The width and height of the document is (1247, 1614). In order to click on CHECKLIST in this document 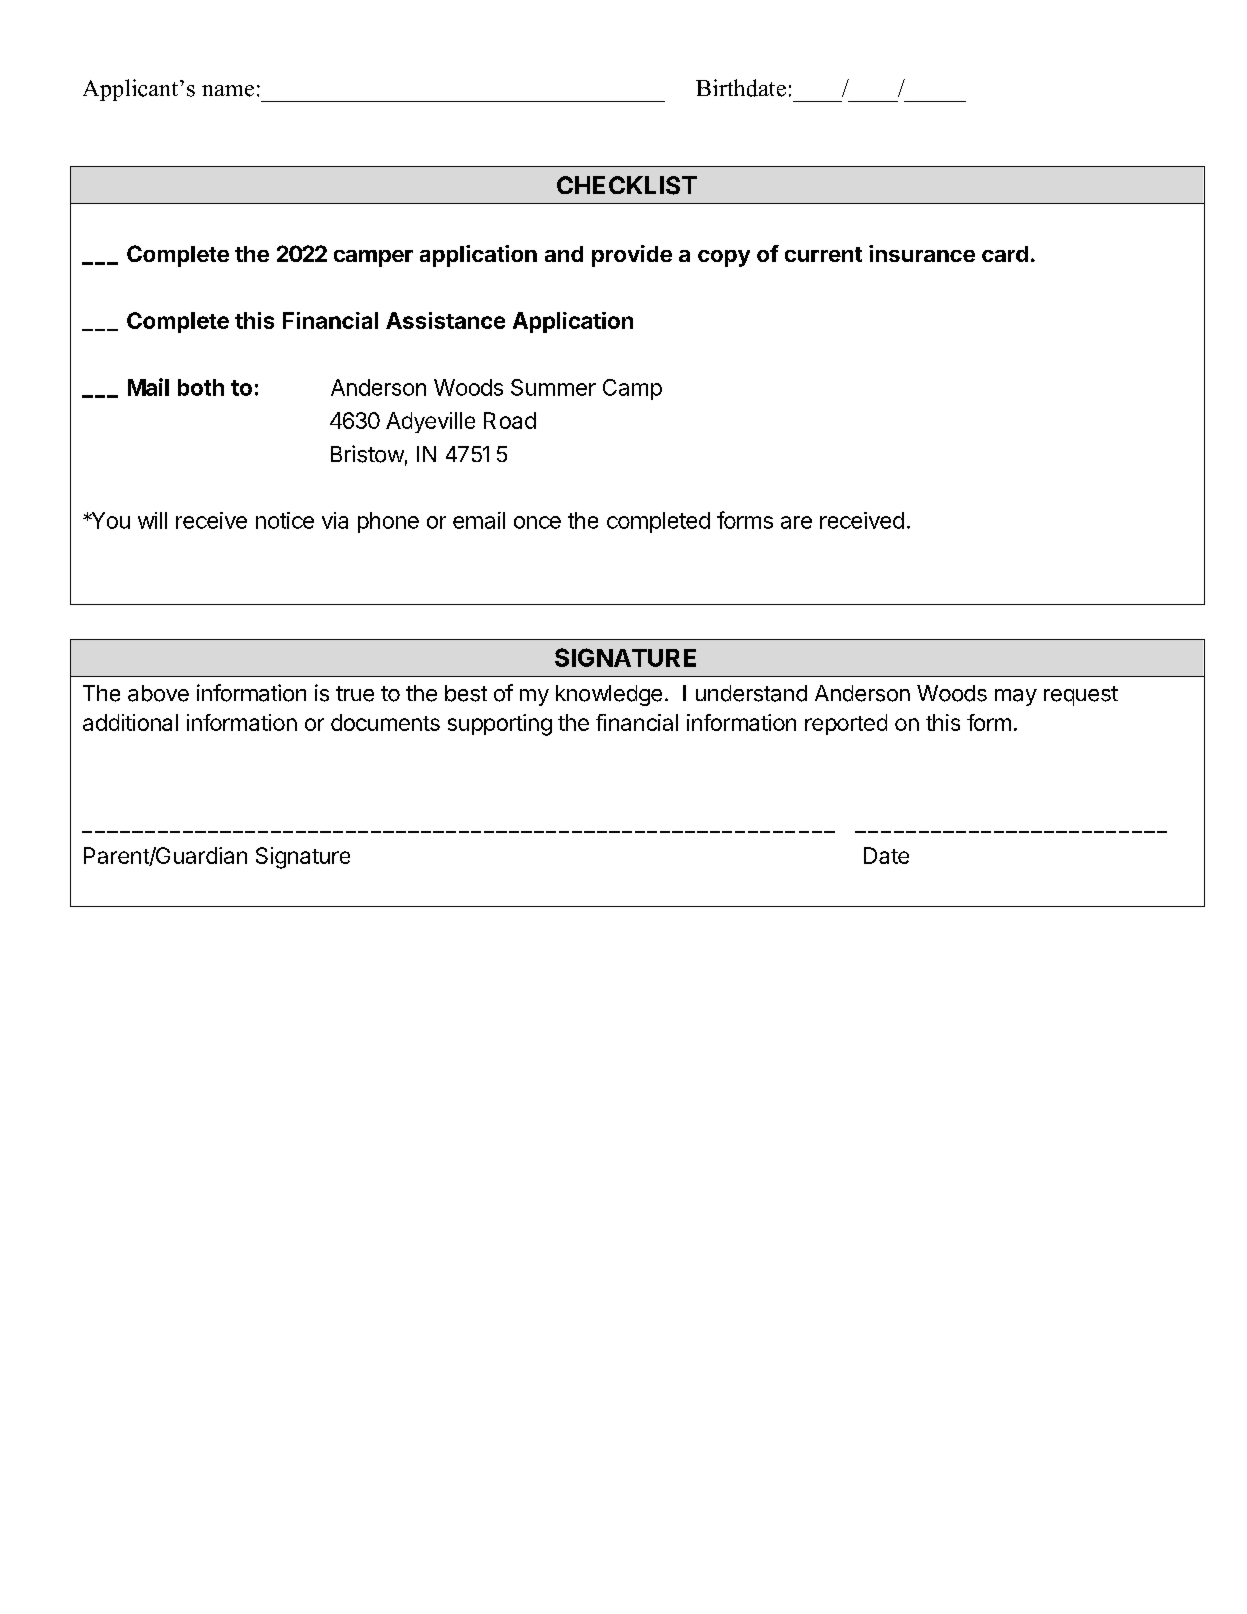, I will do `click(627, 185)`.
